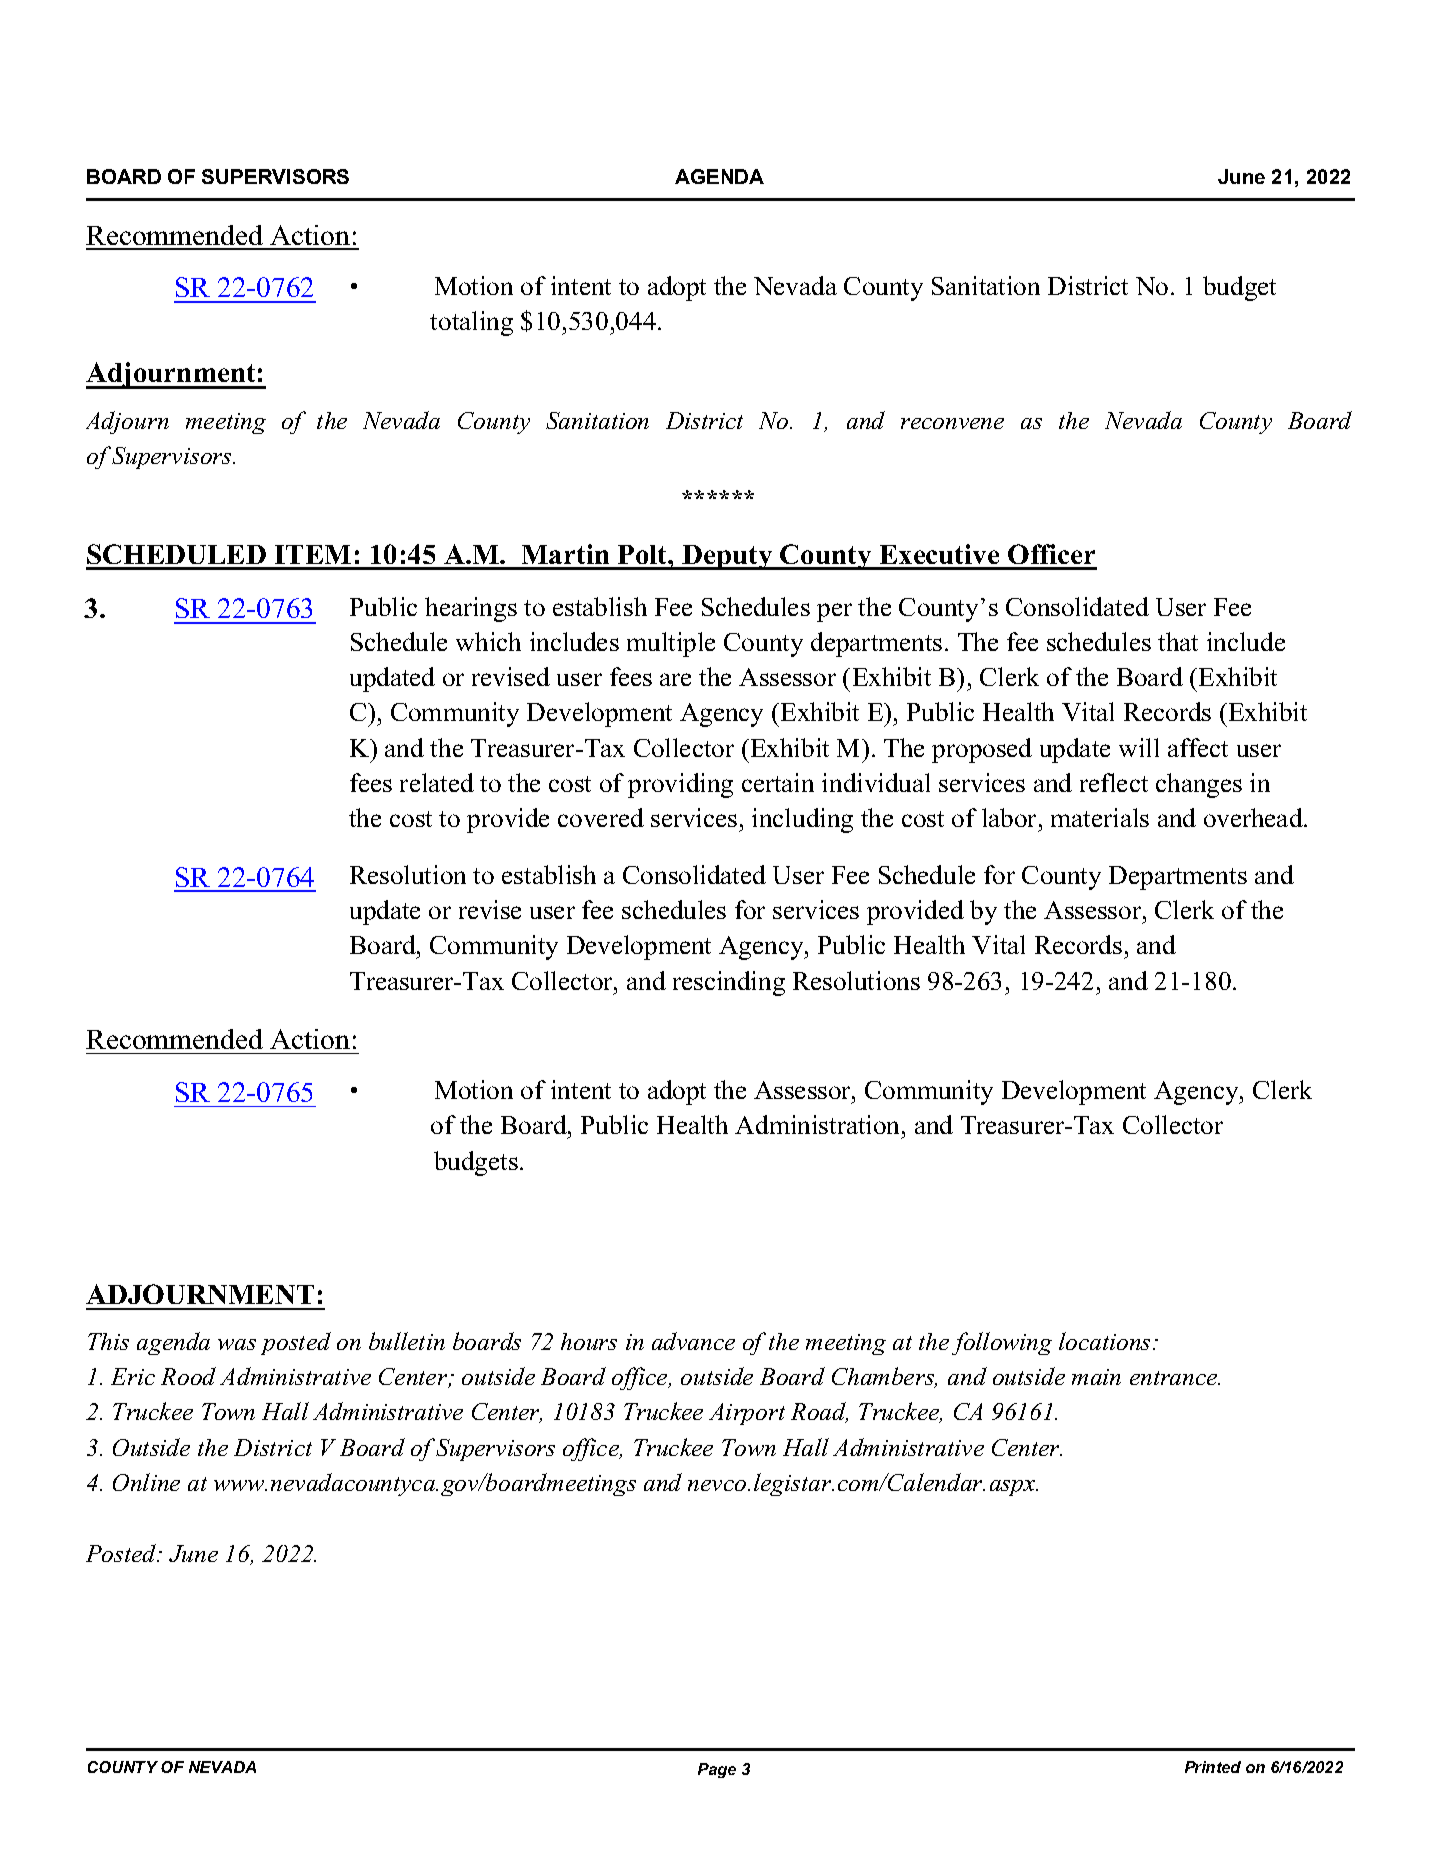  What do you see at coordinates (1096, 1377) in the page?
I see `main` at bounding box center [1096, 1377].
